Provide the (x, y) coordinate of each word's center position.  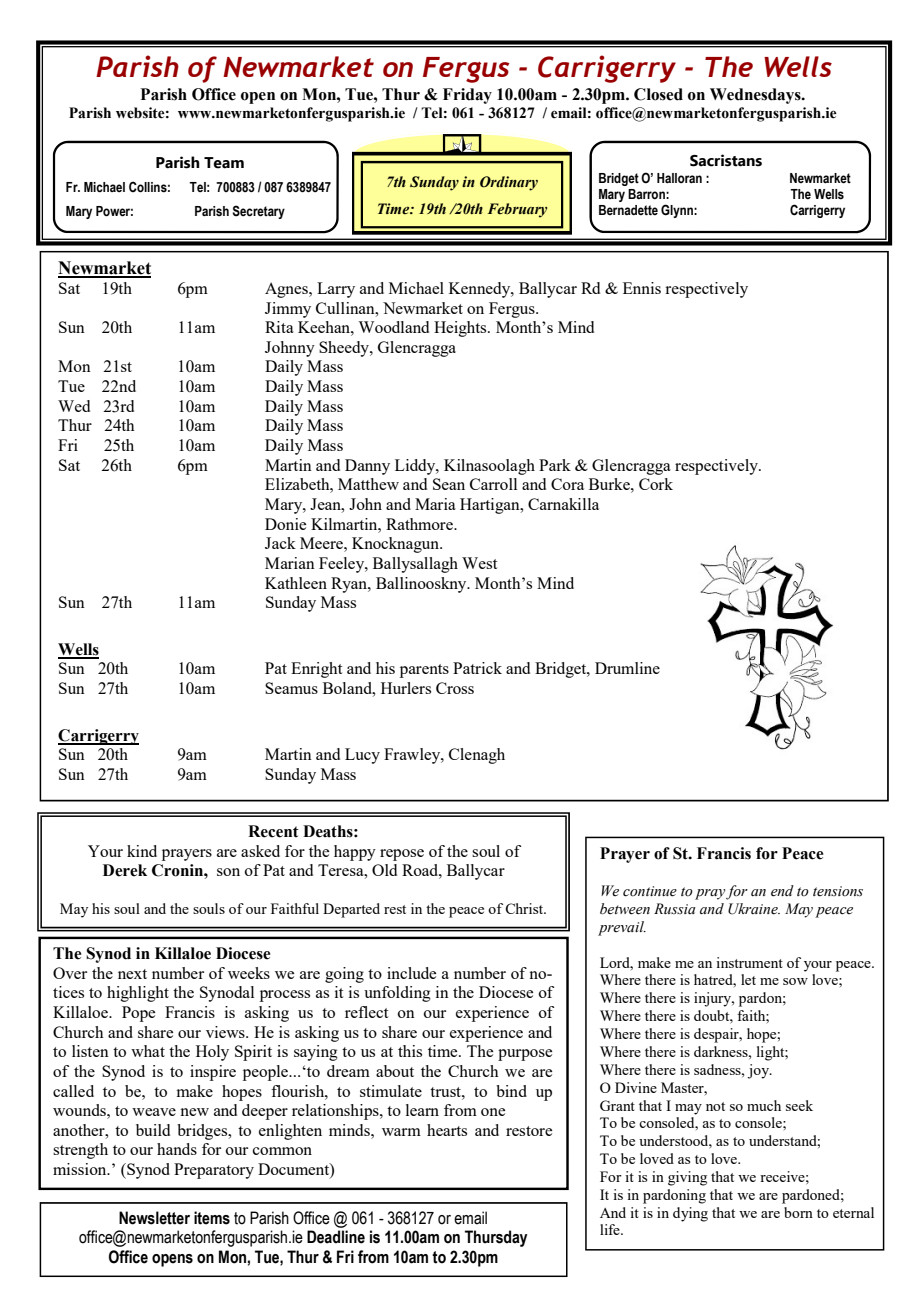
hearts (447, 1130)
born (798, 1212)
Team (224, 163)
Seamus (291, 688)
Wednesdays (756, 96)
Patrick (477, 668)
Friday (467, 96)
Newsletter (154, 1218)
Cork (656, 484)
